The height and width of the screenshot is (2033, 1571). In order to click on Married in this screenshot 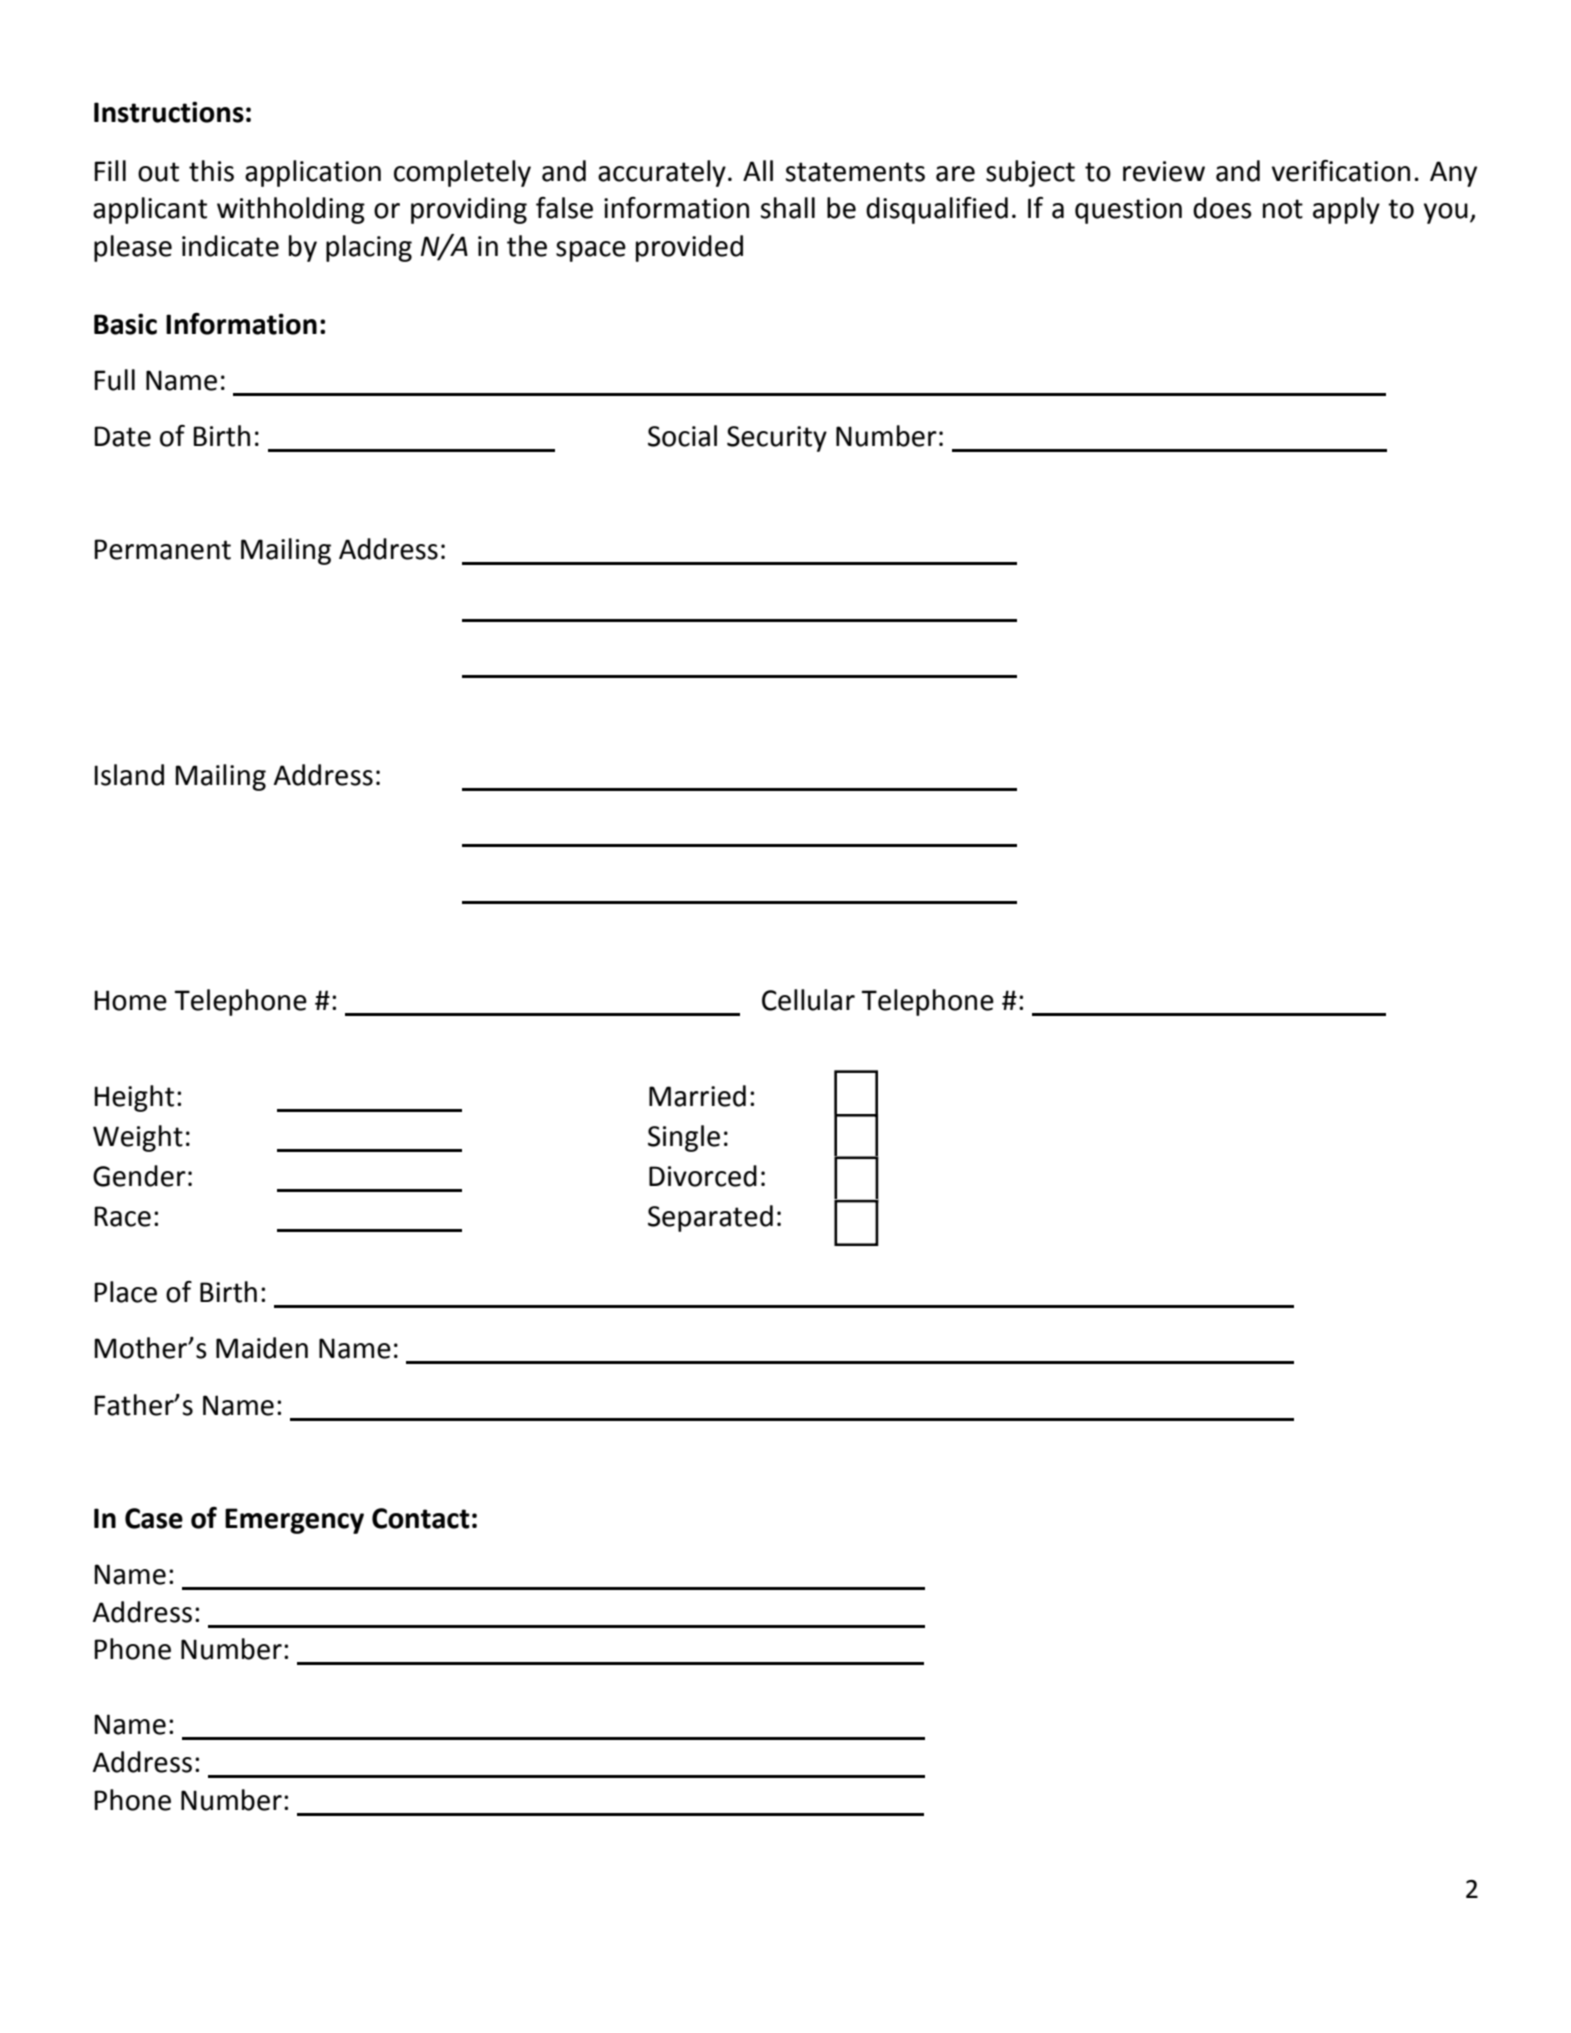, I will do `click(697, 1096)`.
